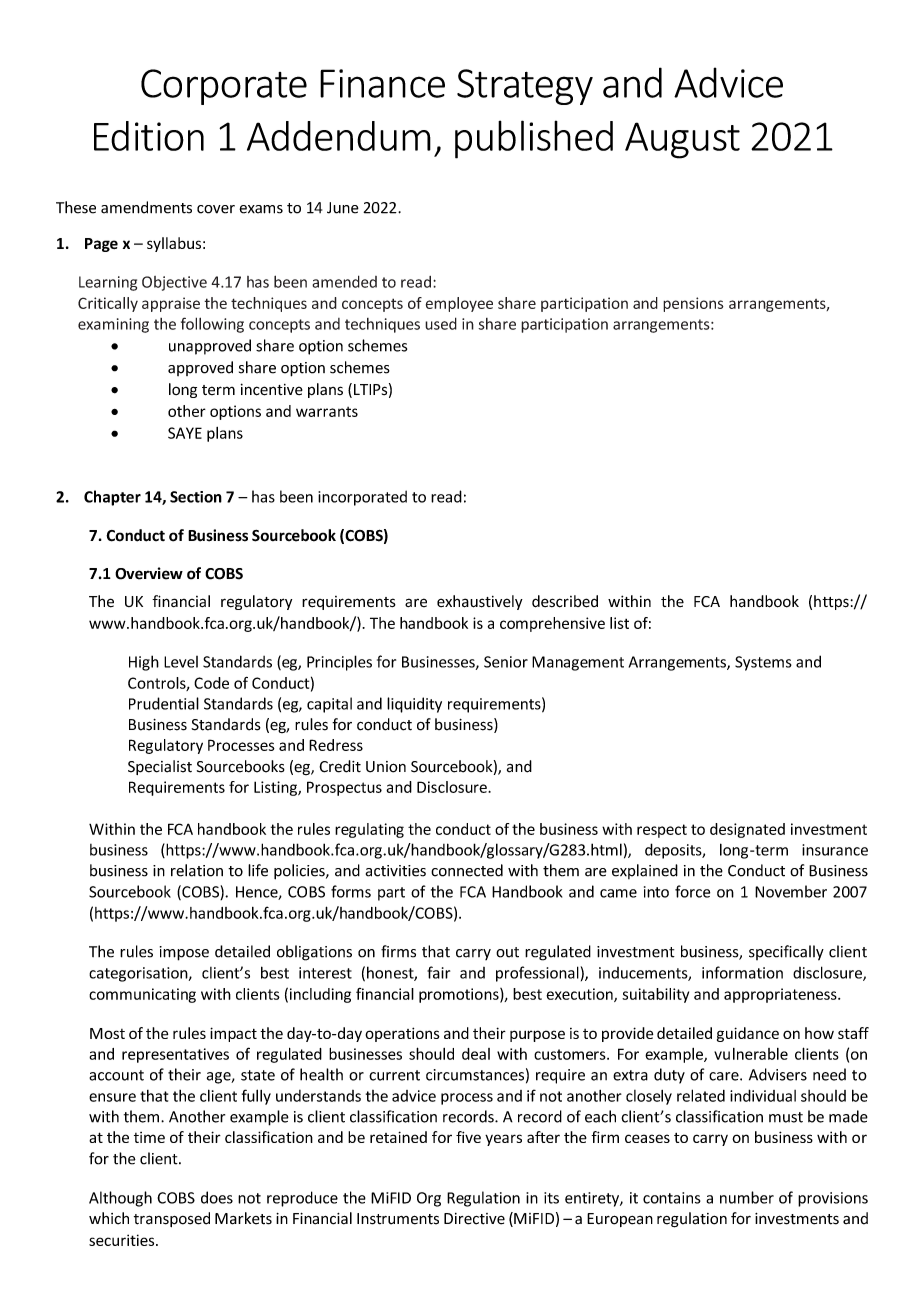 This screenshot has height=1308, width=924. I want to click on Senior, so click(506, 662).
